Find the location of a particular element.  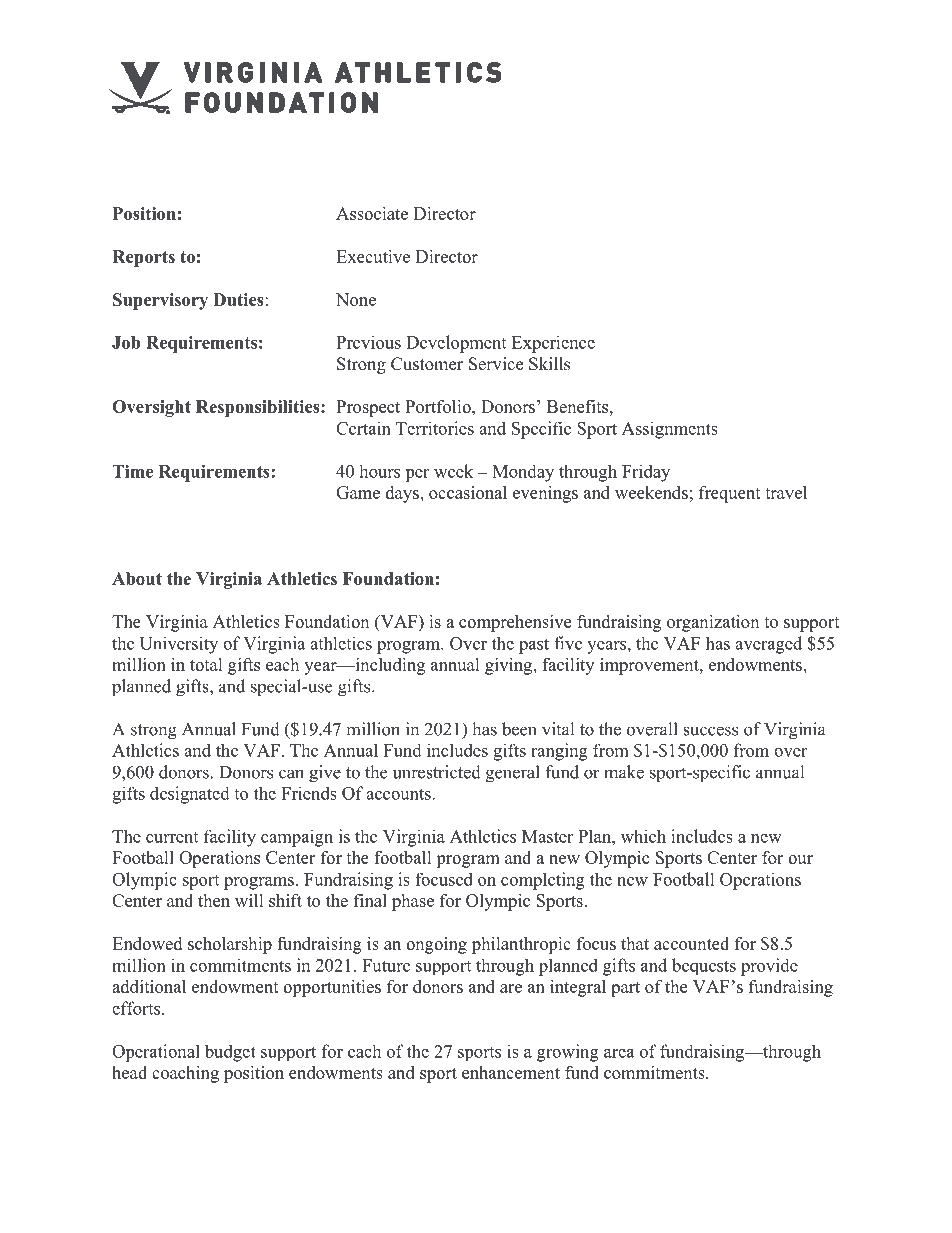

unrestricted is located at coordinates (437, 772).
